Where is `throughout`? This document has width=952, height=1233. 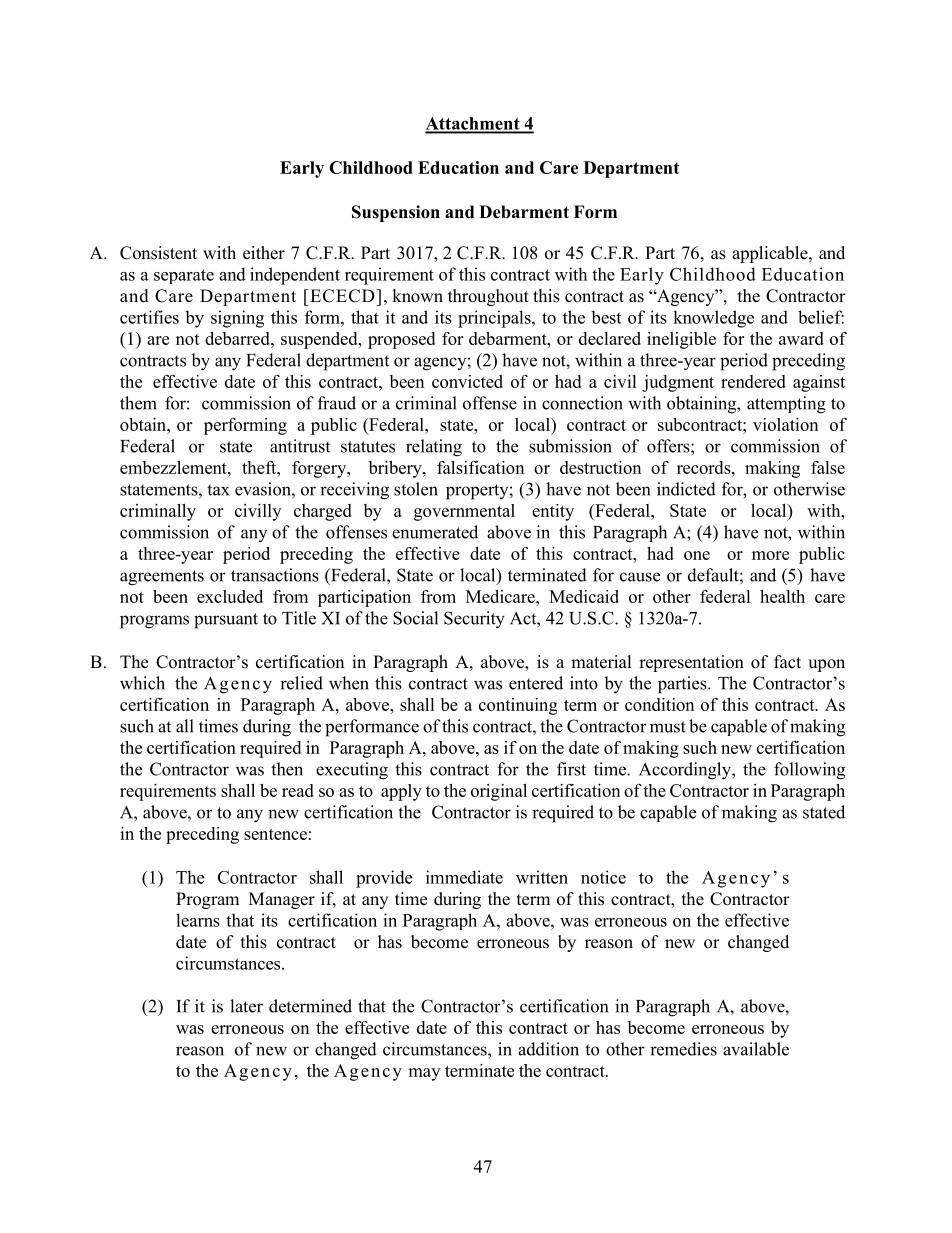 throughout is located at coordinates (488, 297).
